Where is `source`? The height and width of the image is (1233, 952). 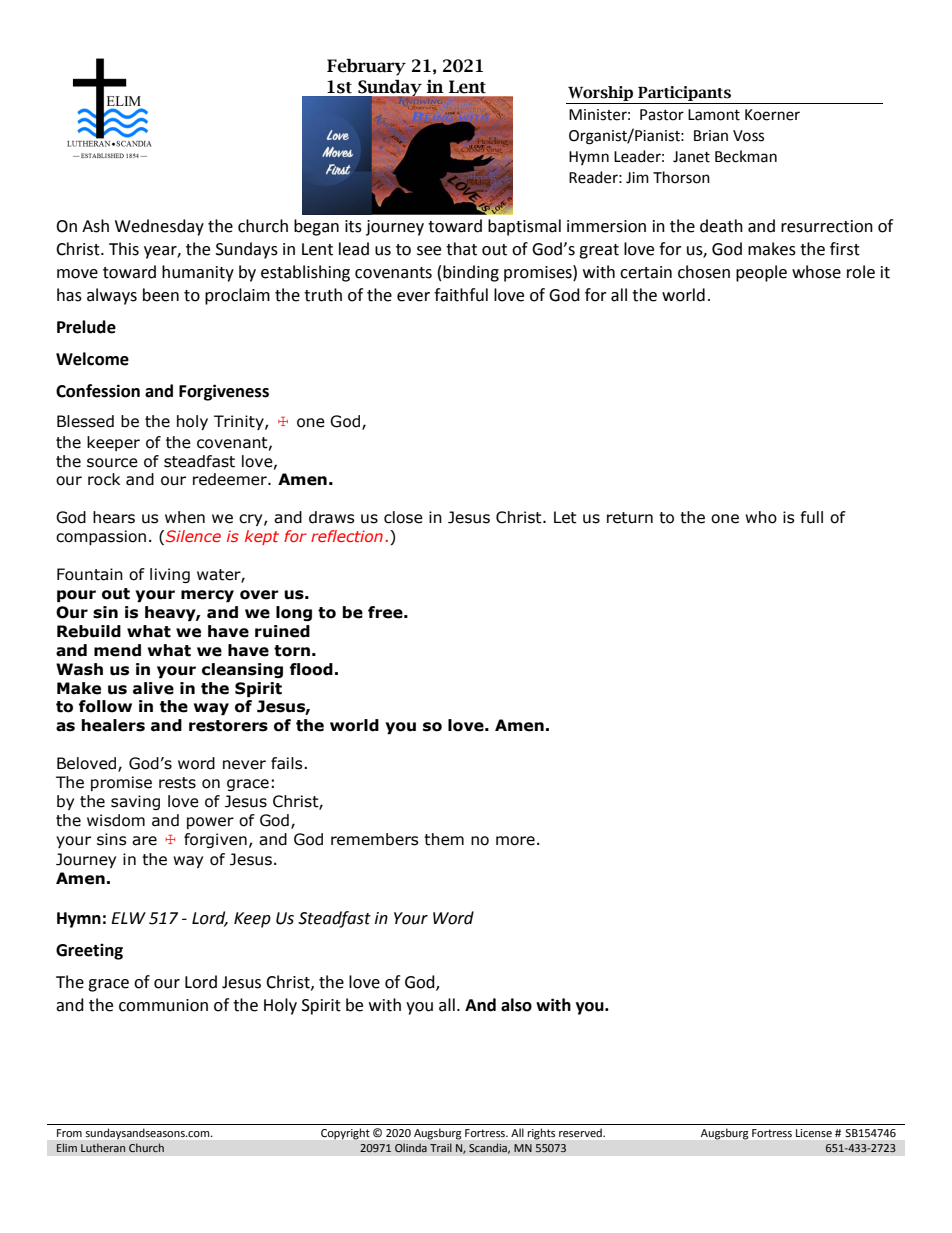 source is located at coordinates (112, 463).
